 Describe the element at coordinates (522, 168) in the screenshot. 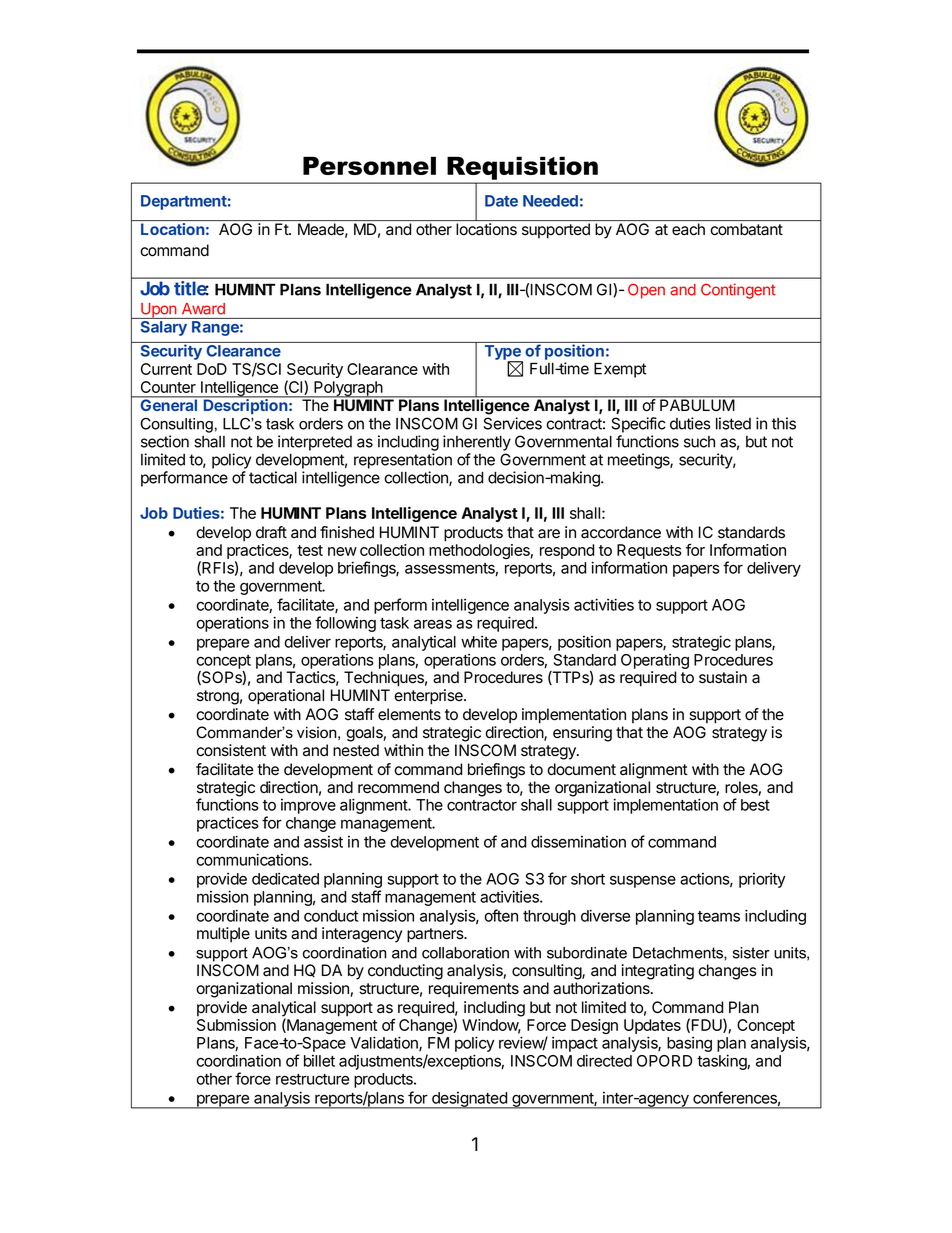

I see `Requisition` at that location.
